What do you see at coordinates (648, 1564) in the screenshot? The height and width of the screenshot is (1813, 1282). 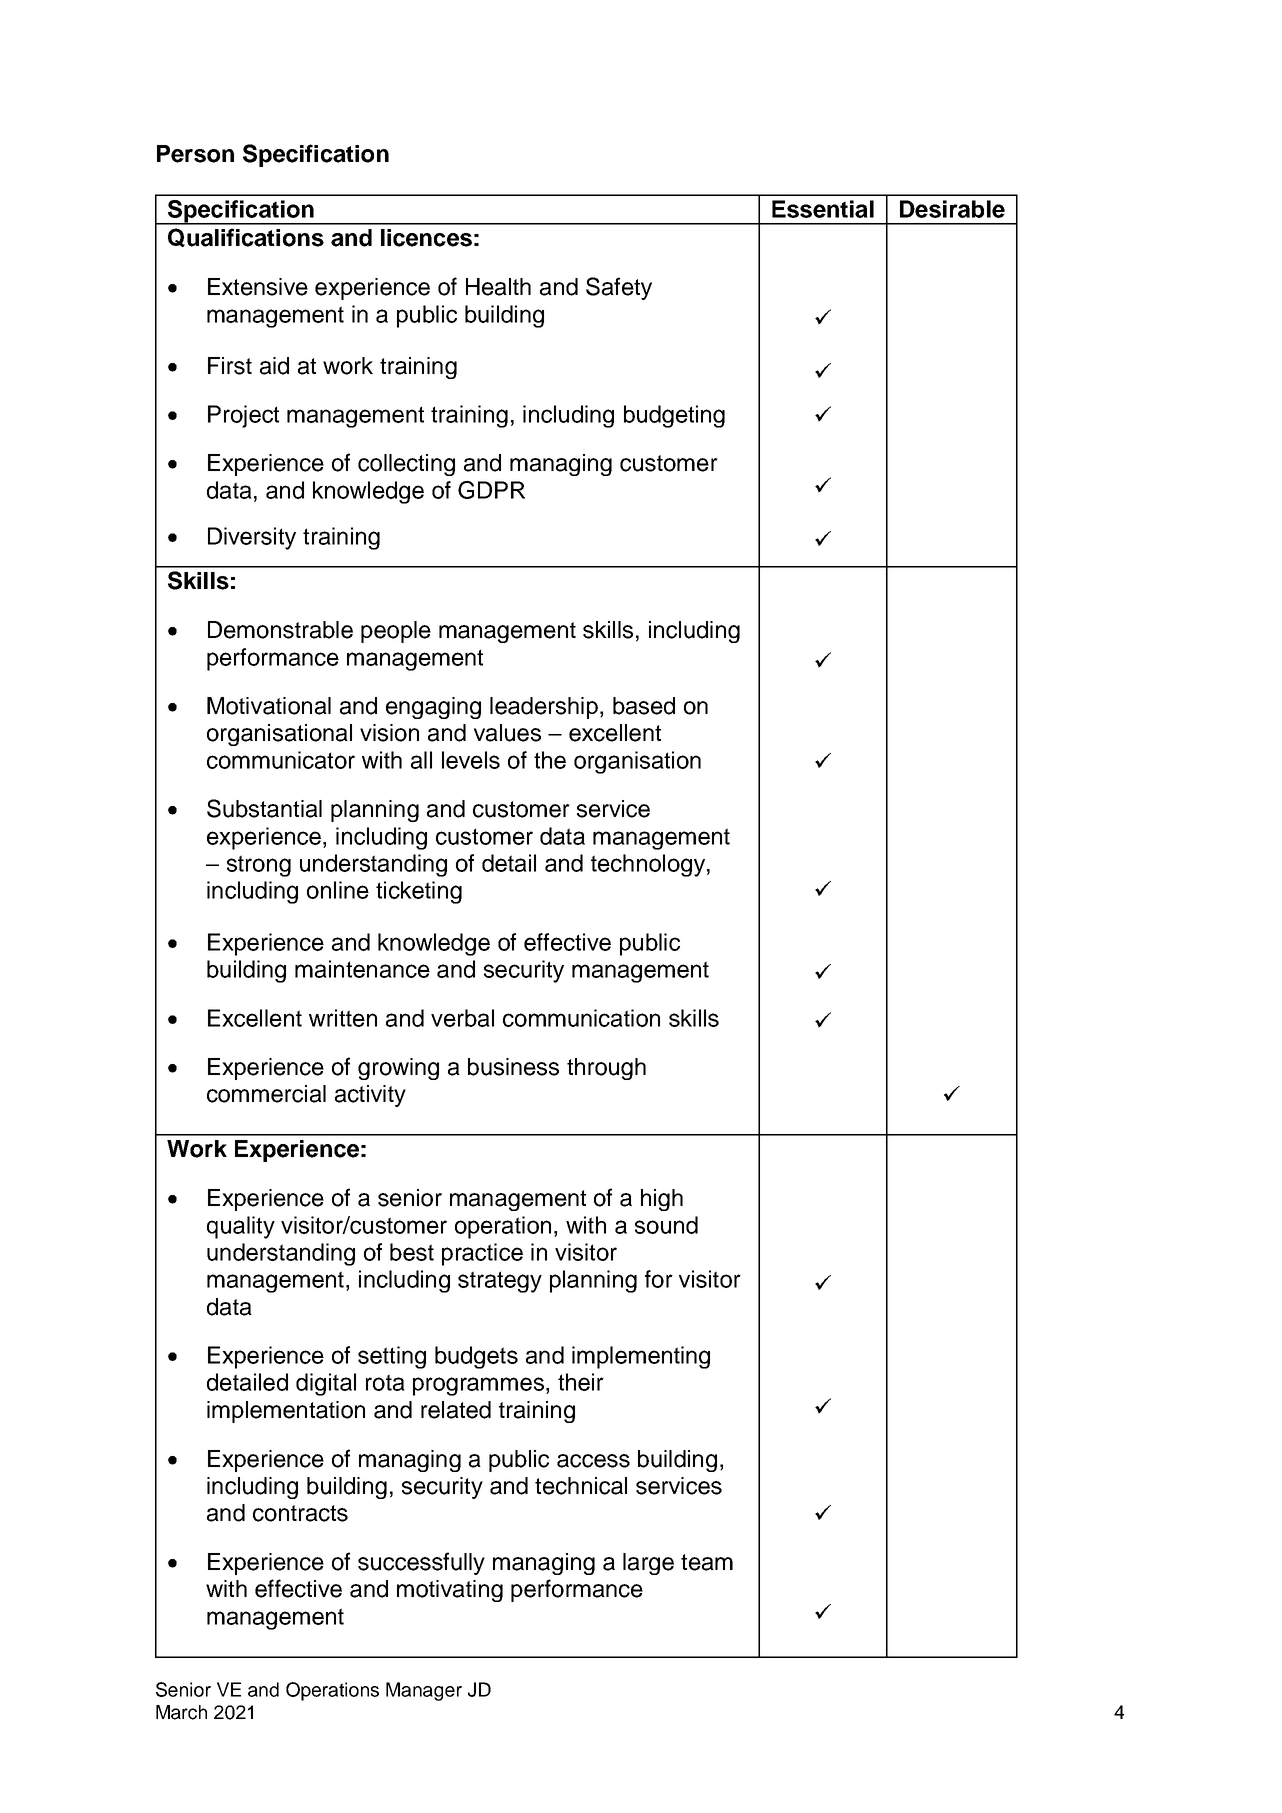 I see `large` at bounding box center [648, 1564].
